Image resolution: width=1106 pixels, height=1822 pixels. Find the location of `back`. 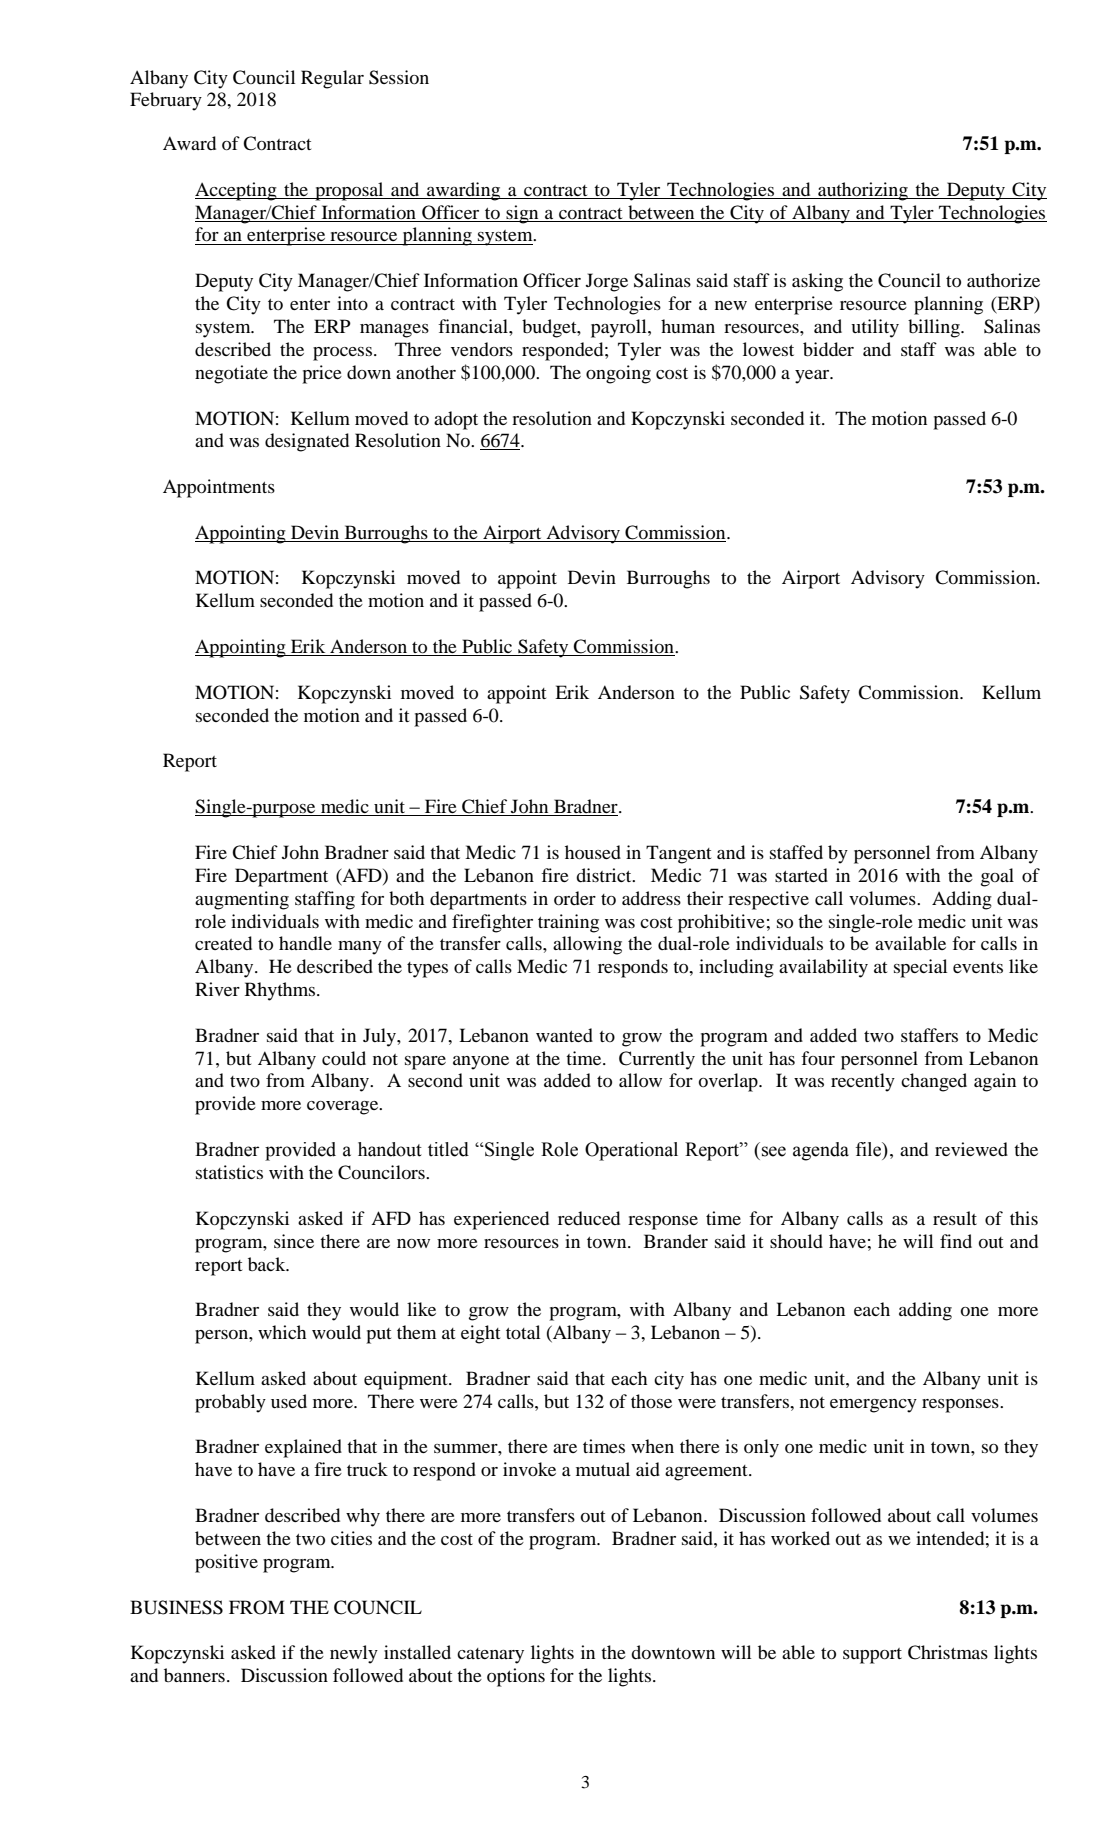

back is located at coordinates (268, 1264).
